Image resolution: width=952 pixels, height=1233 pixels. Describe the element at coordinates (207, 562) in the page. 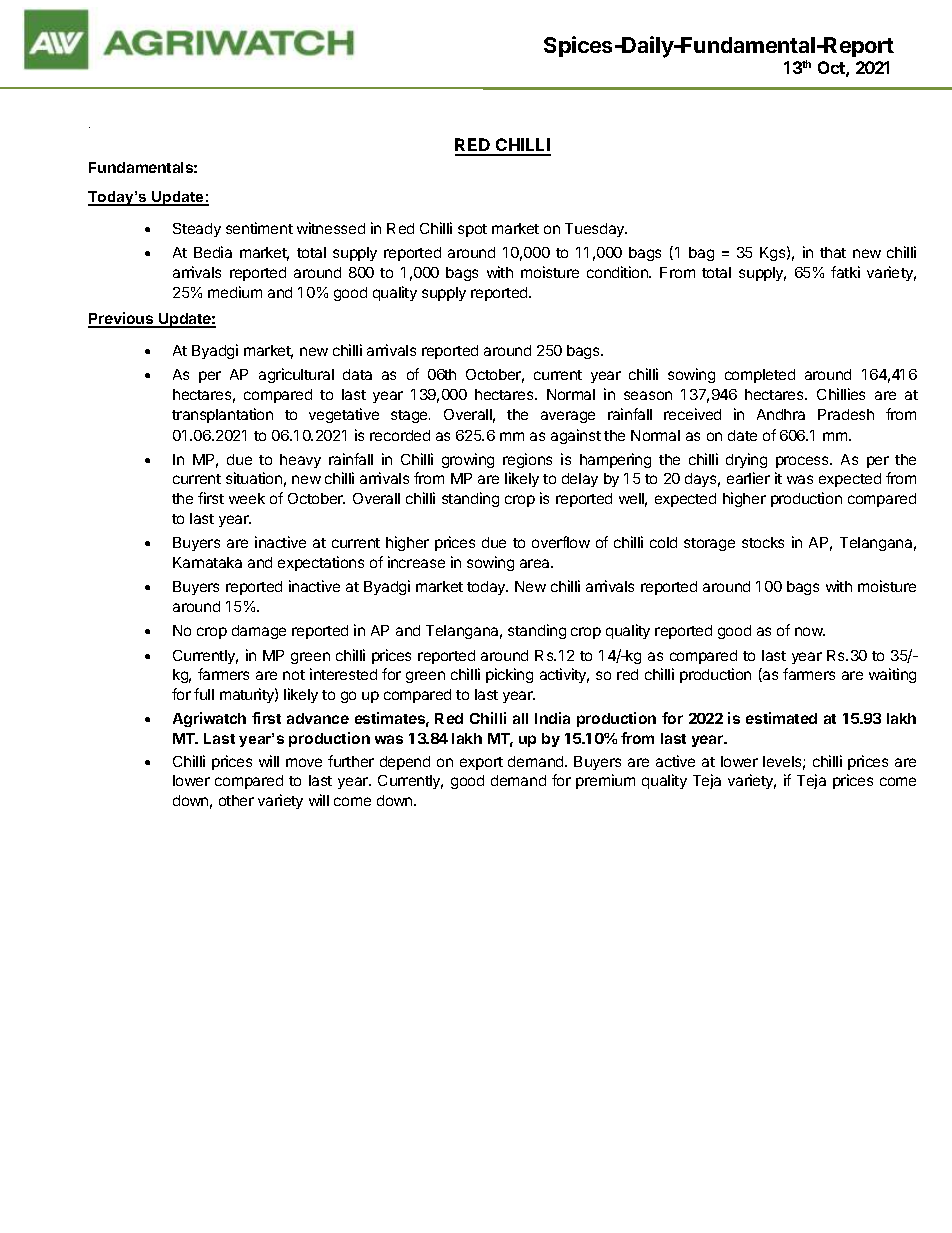

I see `Karnataka` at that location.
